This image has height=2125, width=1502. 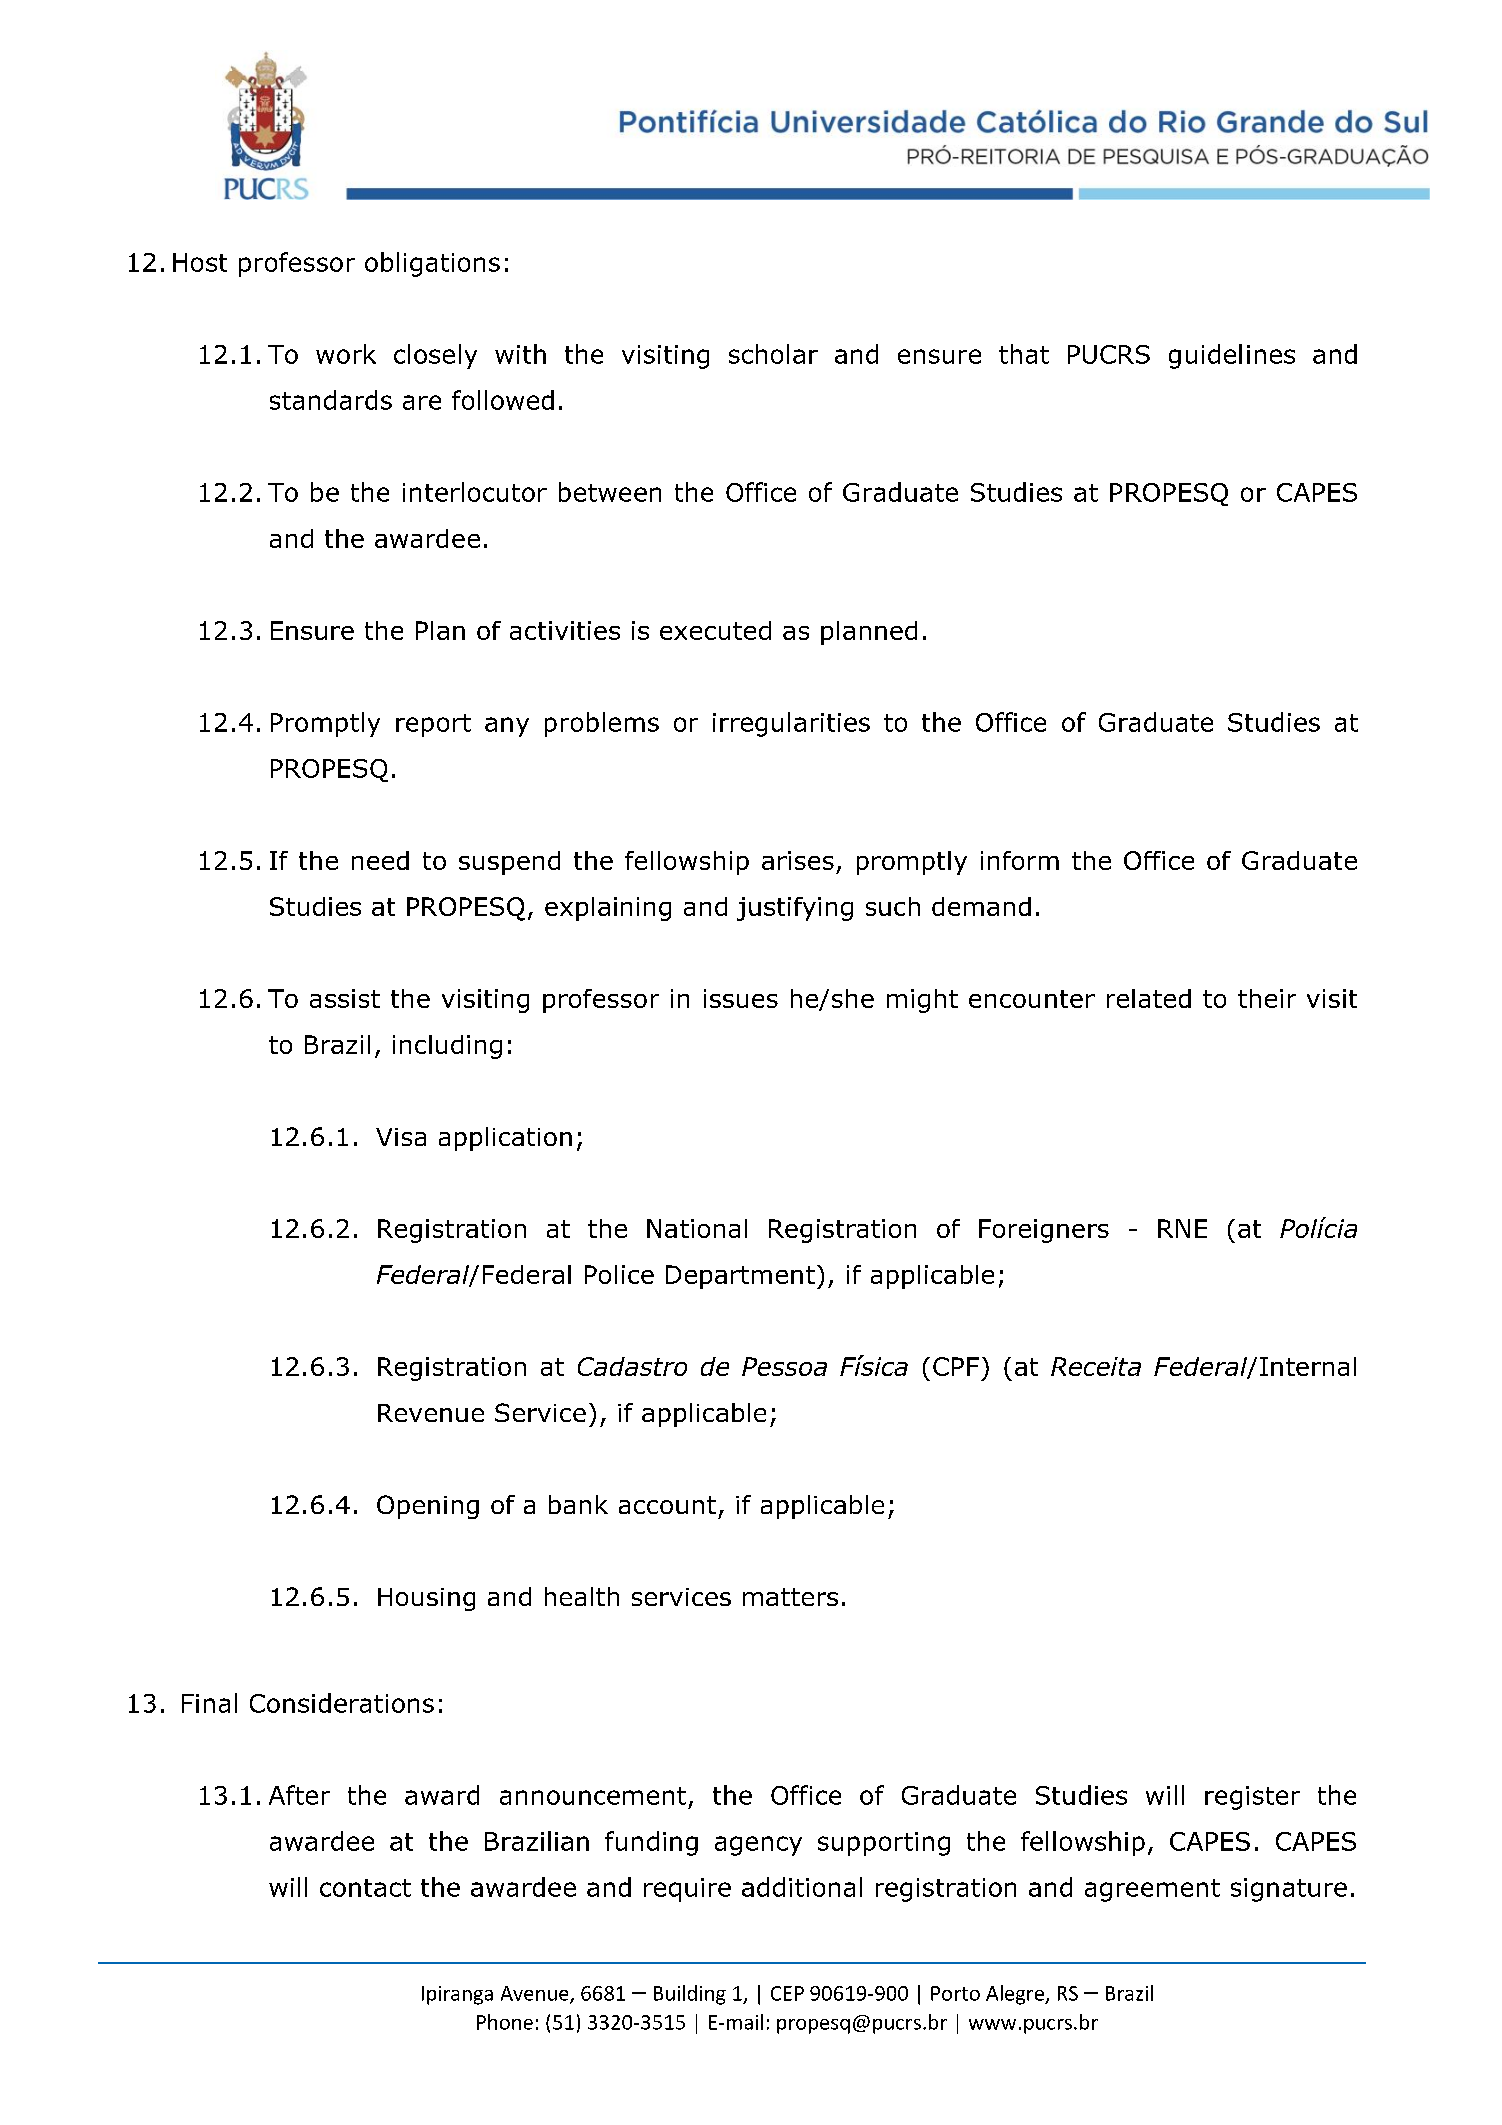 What do you see at coordinates (346, 354) in the image?
I see `work` at bounding box center [346, 354].
